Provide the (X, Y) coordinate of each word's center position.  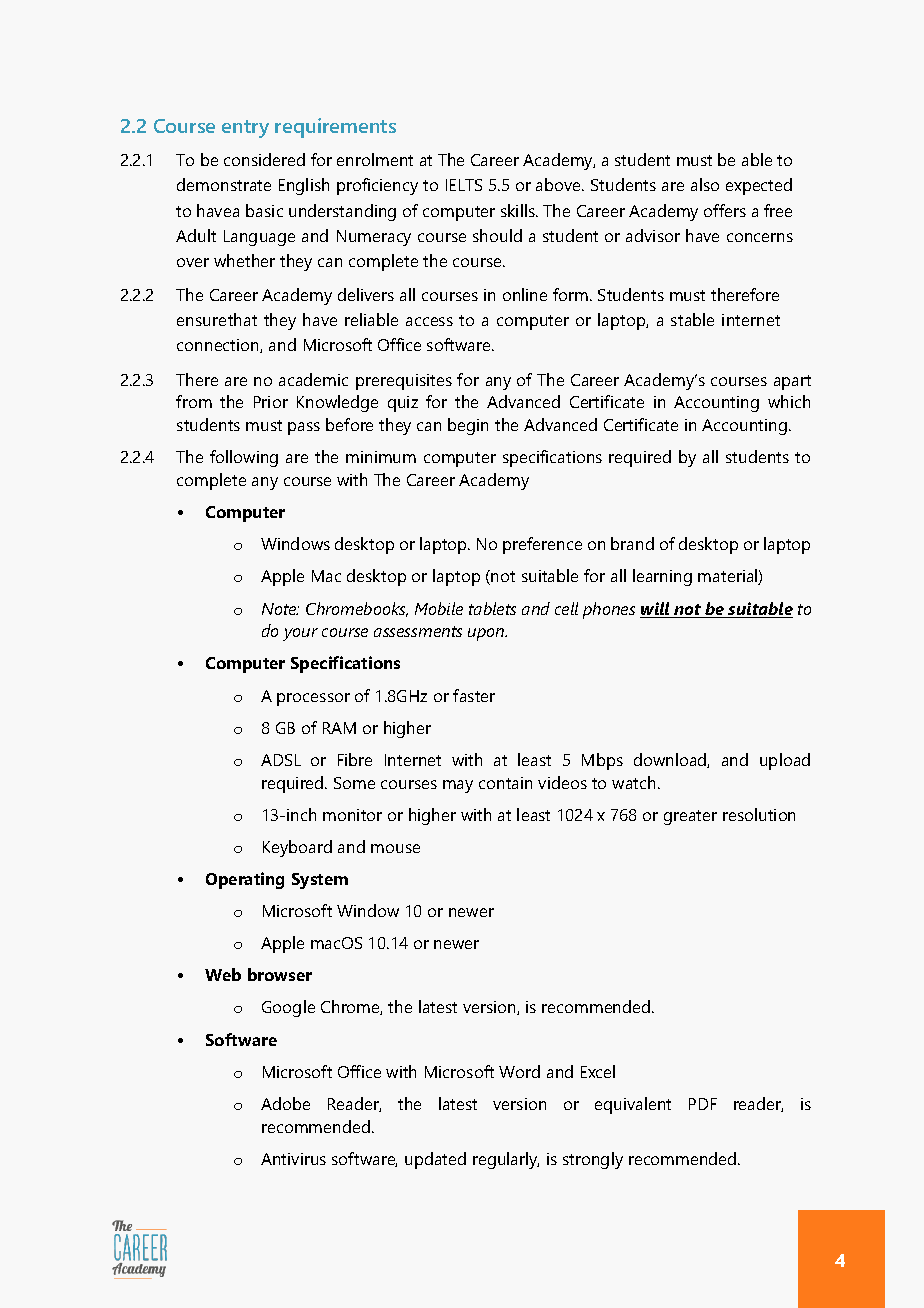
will (656, 610)
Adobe (285, 1103)
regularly (506, 1160)
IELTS (464, 185)
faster (474, 695)
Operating (245, 880)
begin (468, 426)
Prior (271, 402)
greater (690, 817)
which (789, 401)
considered (264, 159)
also (705, 184)
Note (280, 609)
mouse (395, 848)
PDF (703, 1104)
